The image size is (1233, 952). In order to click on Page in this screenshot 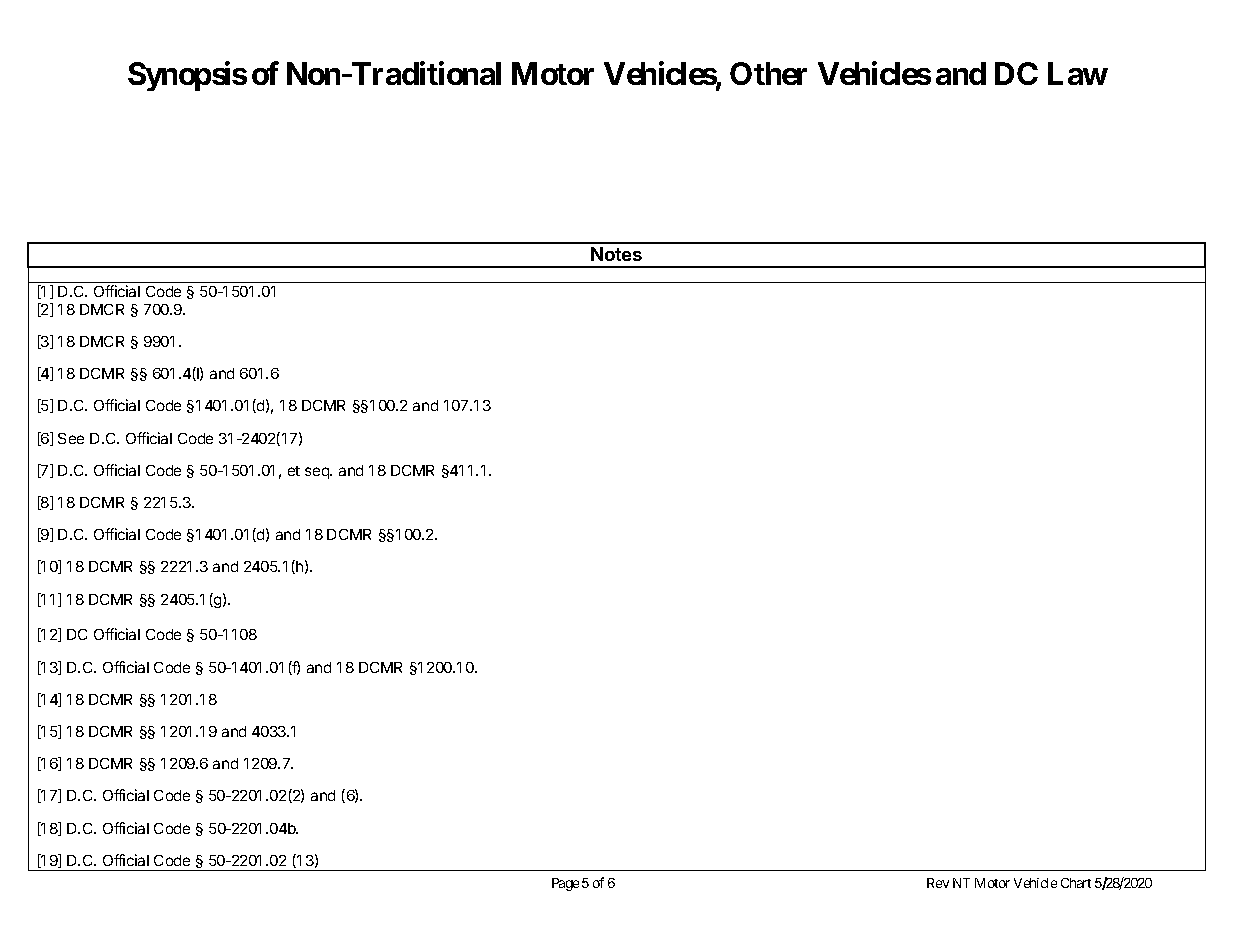, I will do `click(565, 884)`.
